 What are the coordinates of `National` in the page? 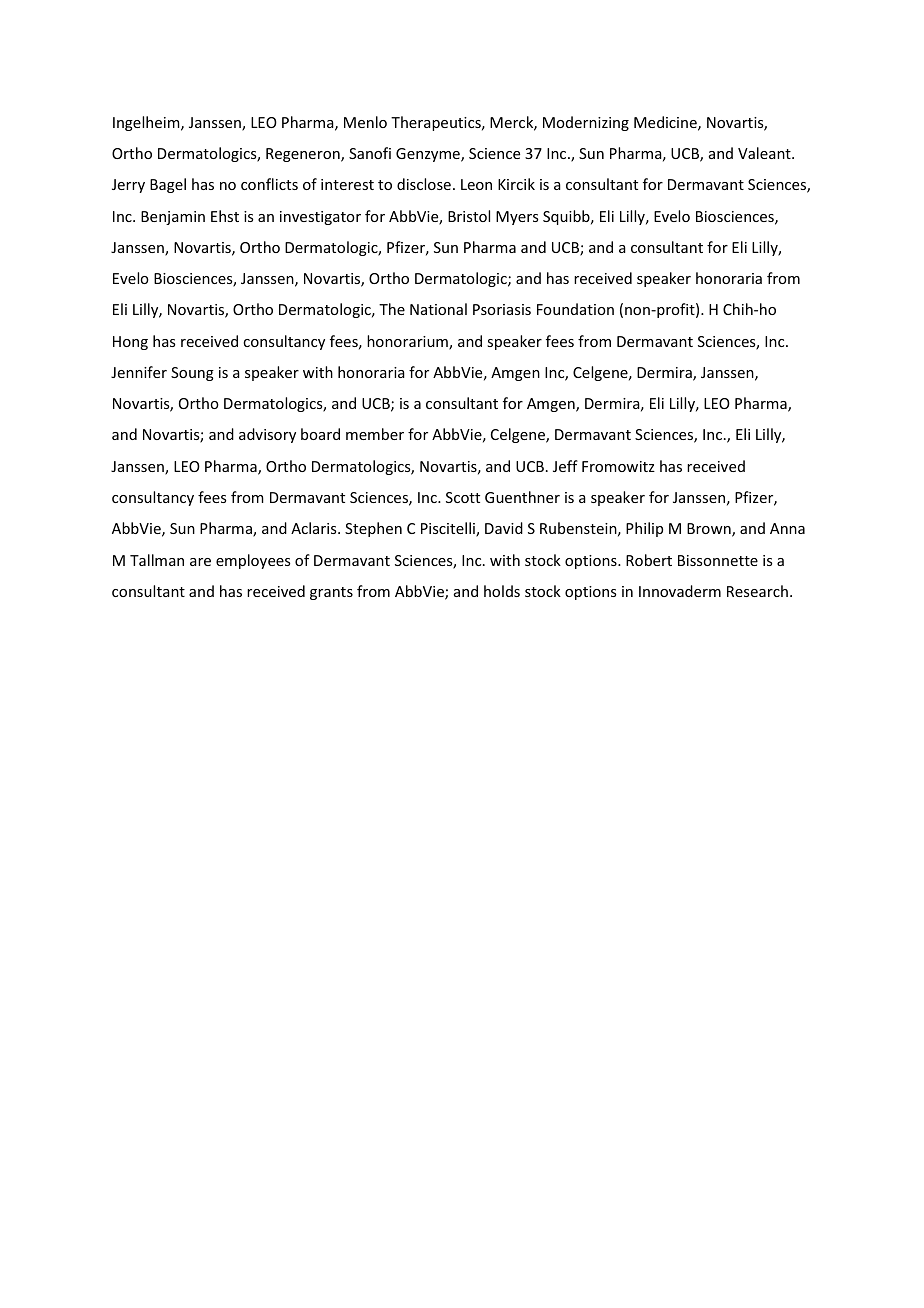 It's located at (438, 309).
